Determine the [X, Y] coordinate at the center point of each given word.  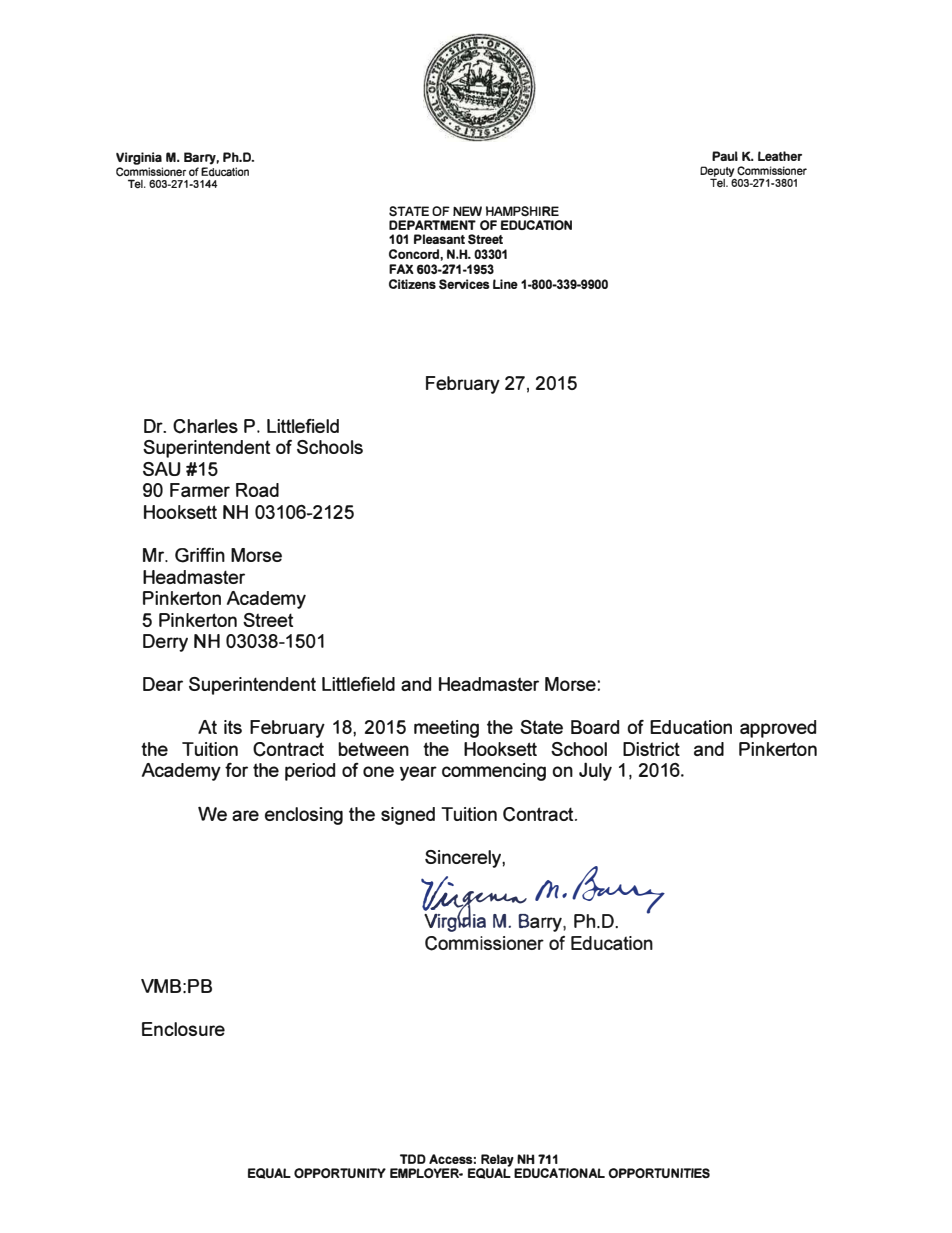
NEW [467, 211]
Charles [205, 426]
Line [505, 284]
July [595, 771]
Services [464, 284]
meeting [446, 729]
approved [778, 729]
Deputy [717, 172]
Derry [165, 643]
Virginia [139, 158]
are [245, 815]
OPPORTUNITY [340, 1173]
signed [408, 816]
